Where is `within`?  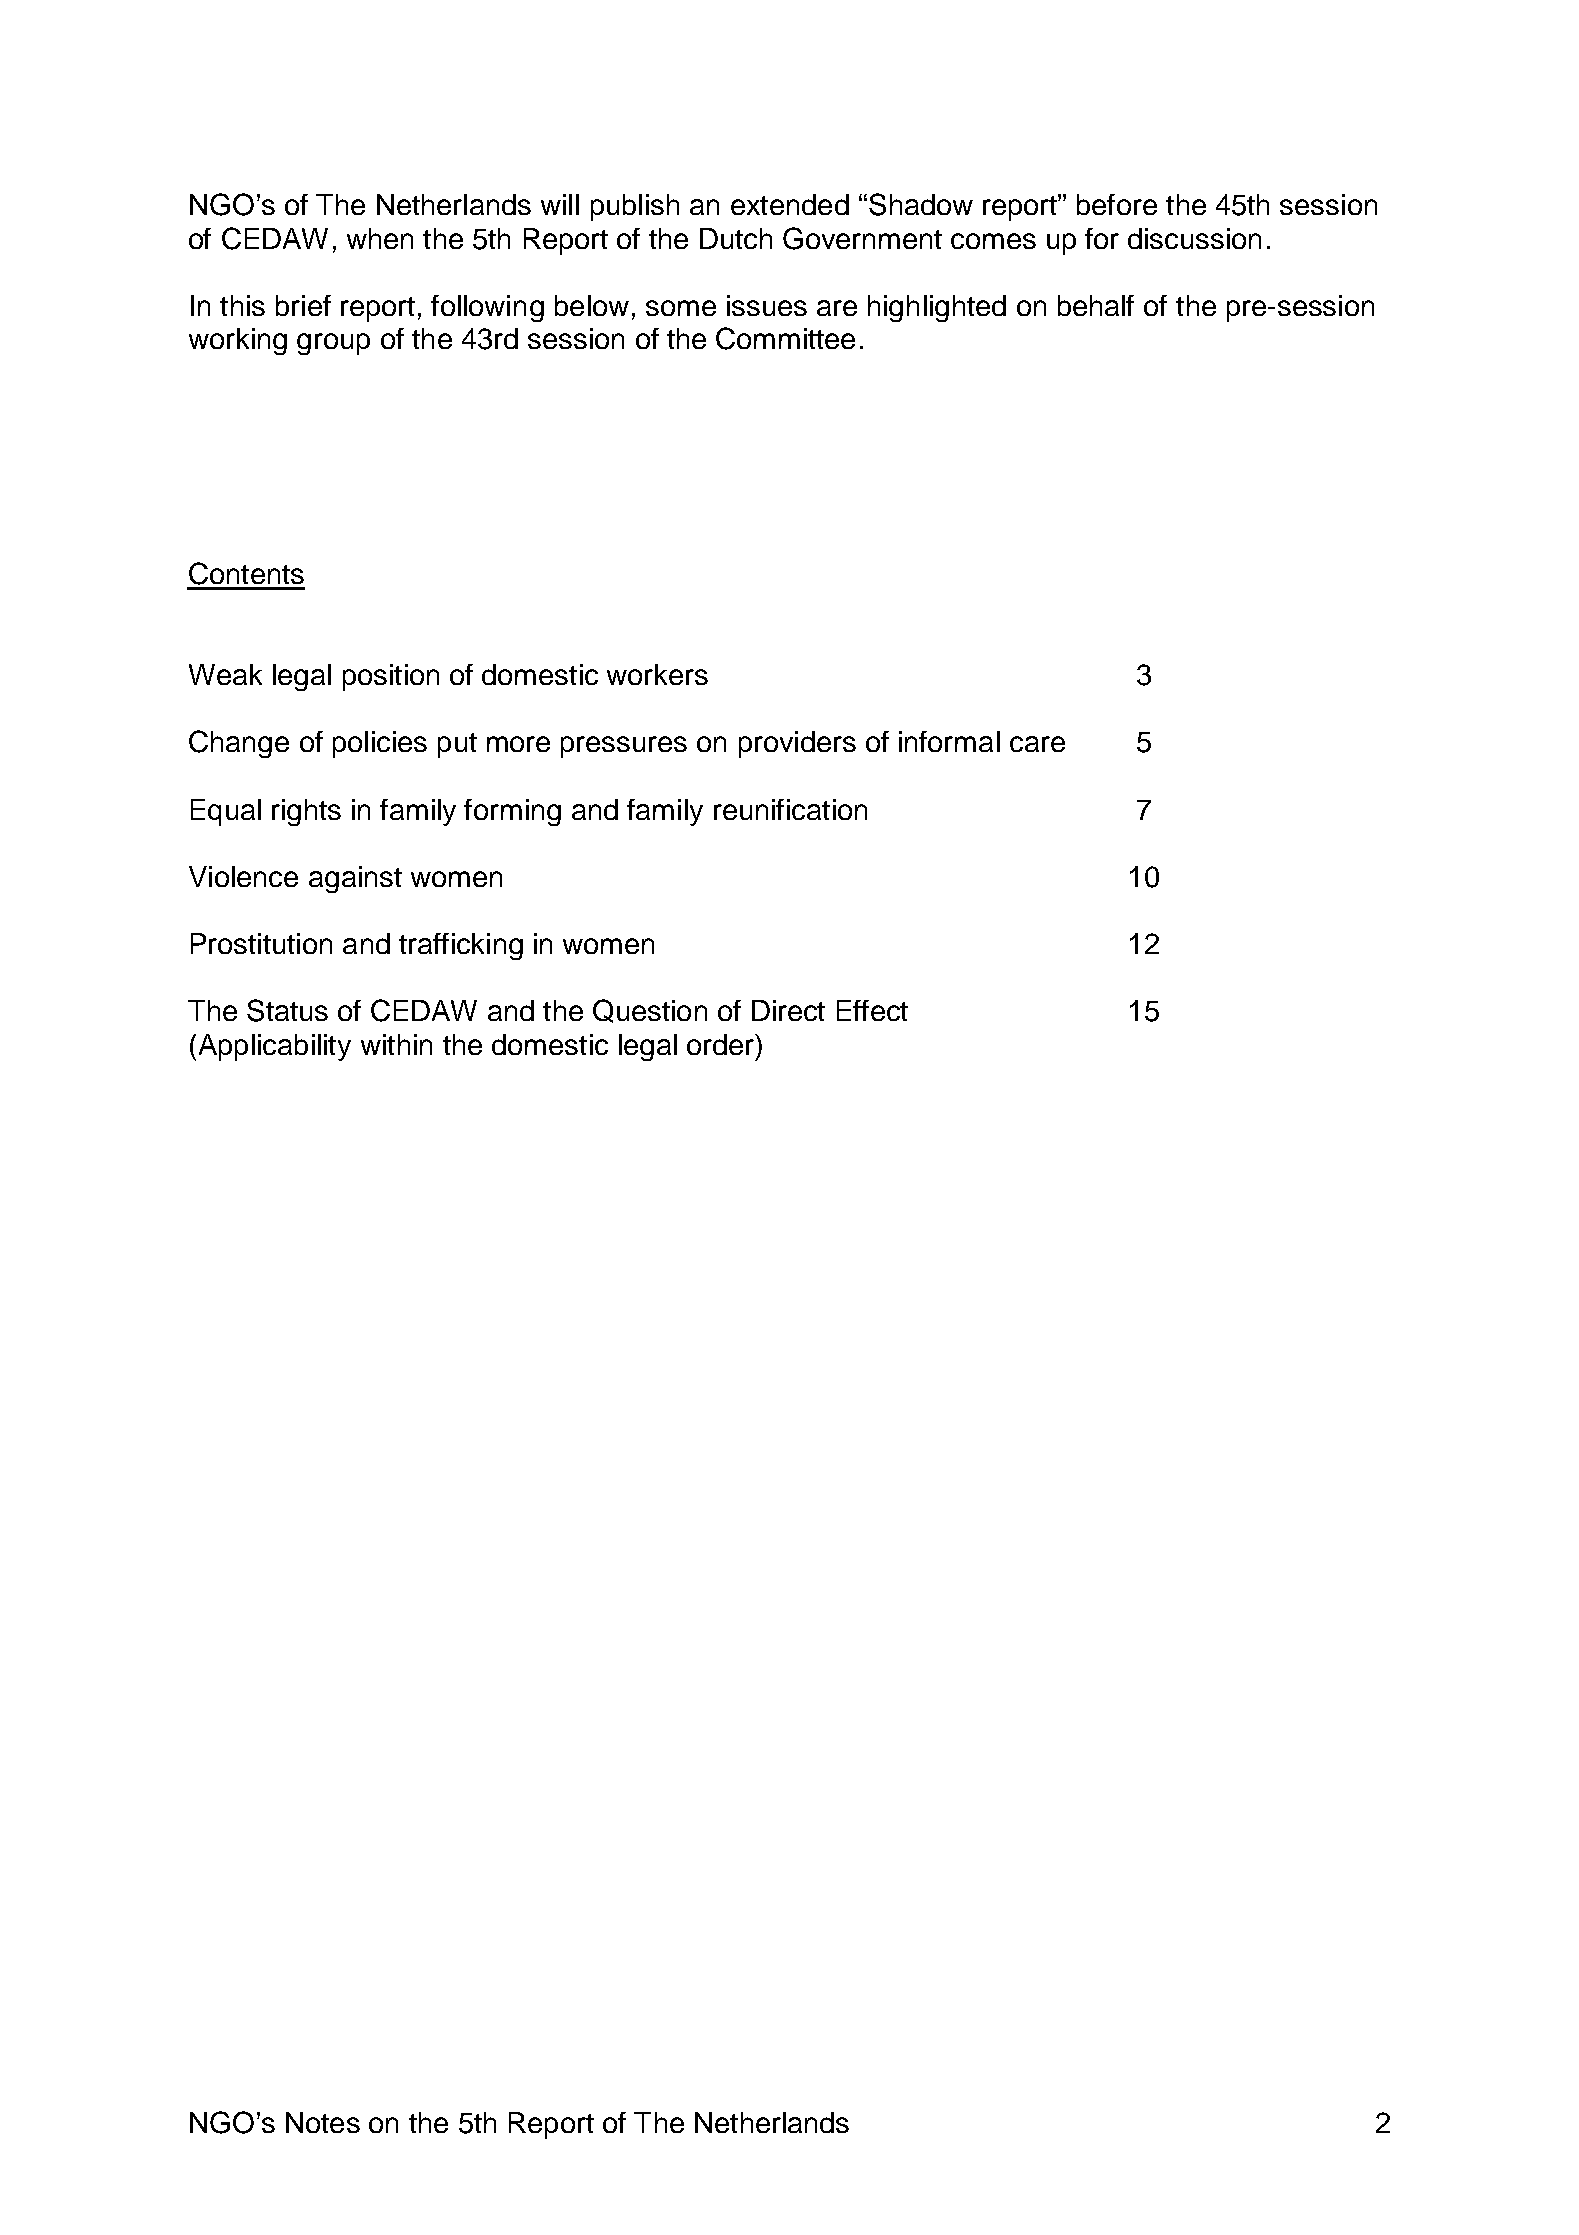
within is located at coordinates (396, 1044).
